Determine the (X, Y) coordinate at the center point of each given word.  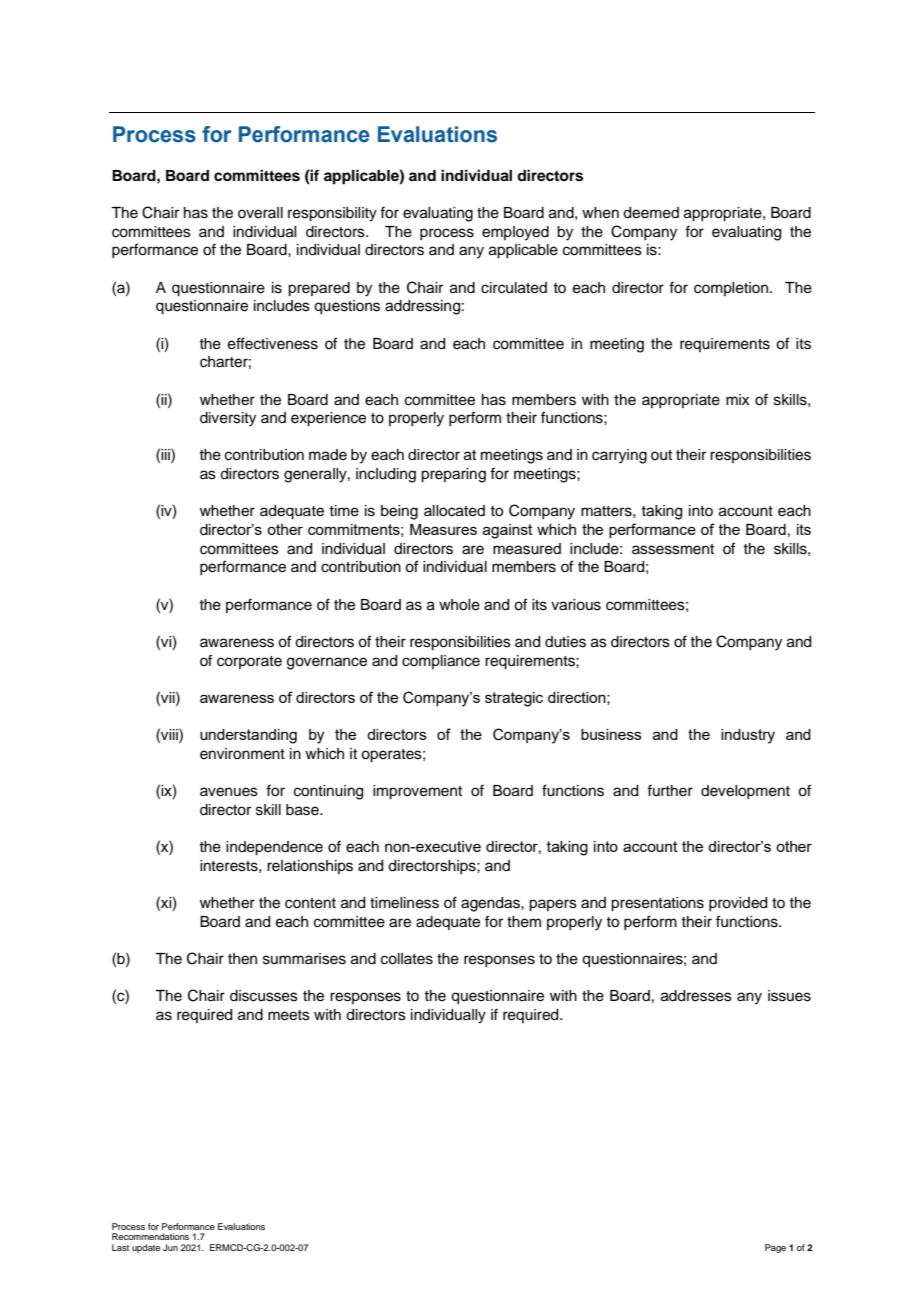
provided (738, 904)
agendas (491, 904)
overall (260, 213)
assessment (673, 549)
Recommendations (150, 1236)
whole (459, 605)
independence (274, 848)
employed (515, 233)
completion (731, 289)
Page (775, 1248)
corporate (249, 662)
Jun (170, 1247)
